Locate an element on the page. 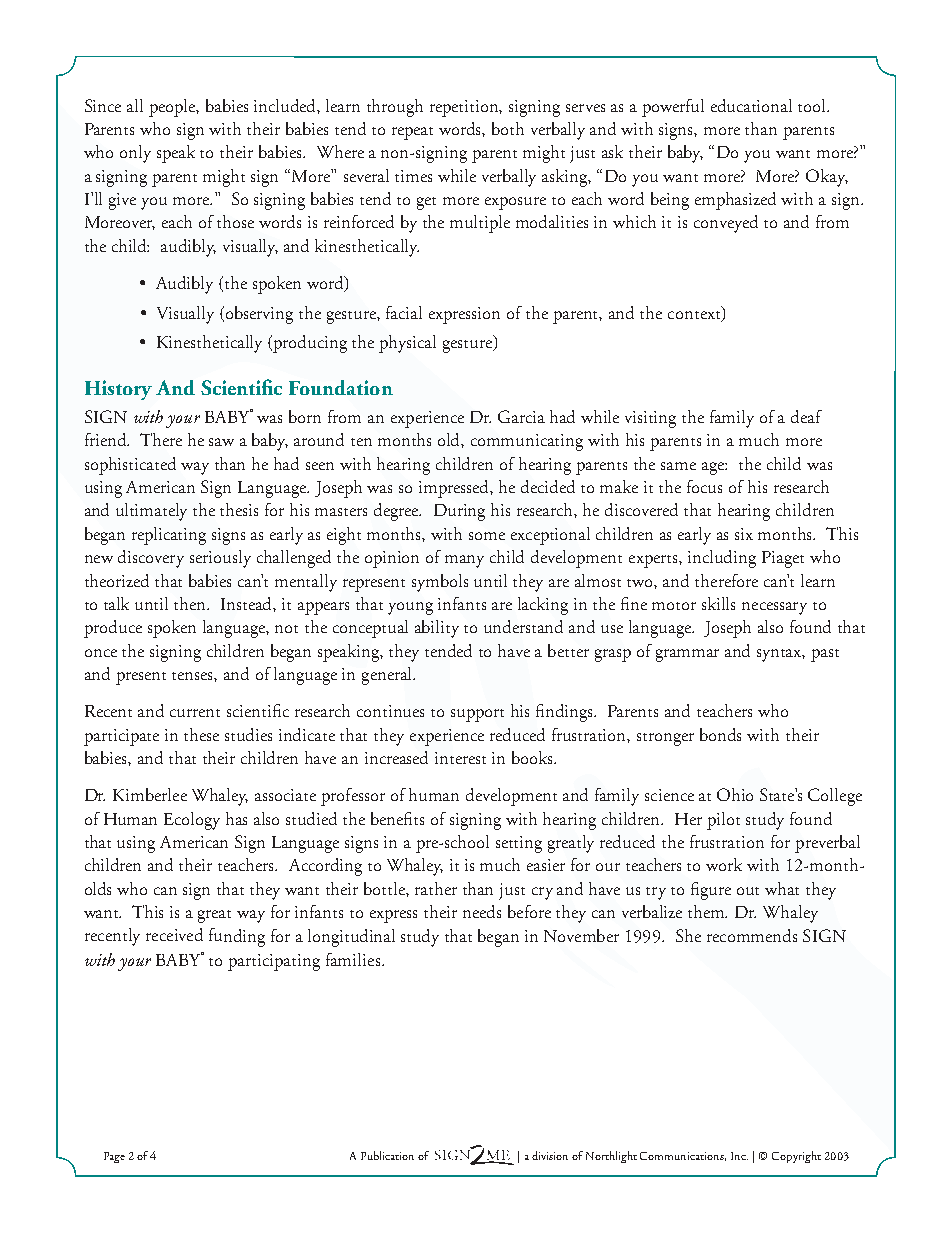 This document has width=952, height=1233. repetition is located at coordinates (466, 108).
